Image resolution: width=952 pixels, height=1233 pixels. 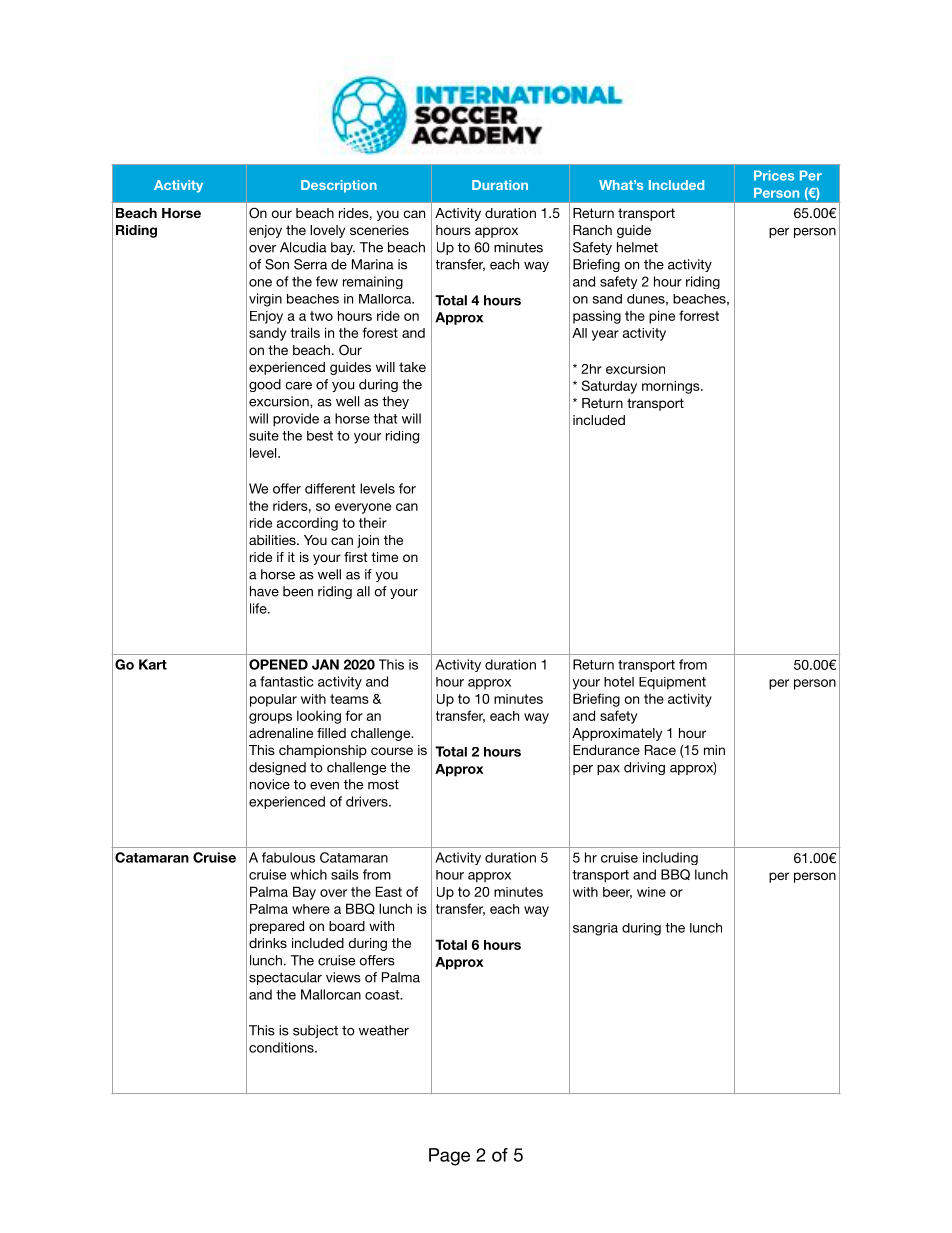 What do you see at coordinates (278, 664) in the screenshot?
I see `OPENED` at bounding box center [278, 664].
